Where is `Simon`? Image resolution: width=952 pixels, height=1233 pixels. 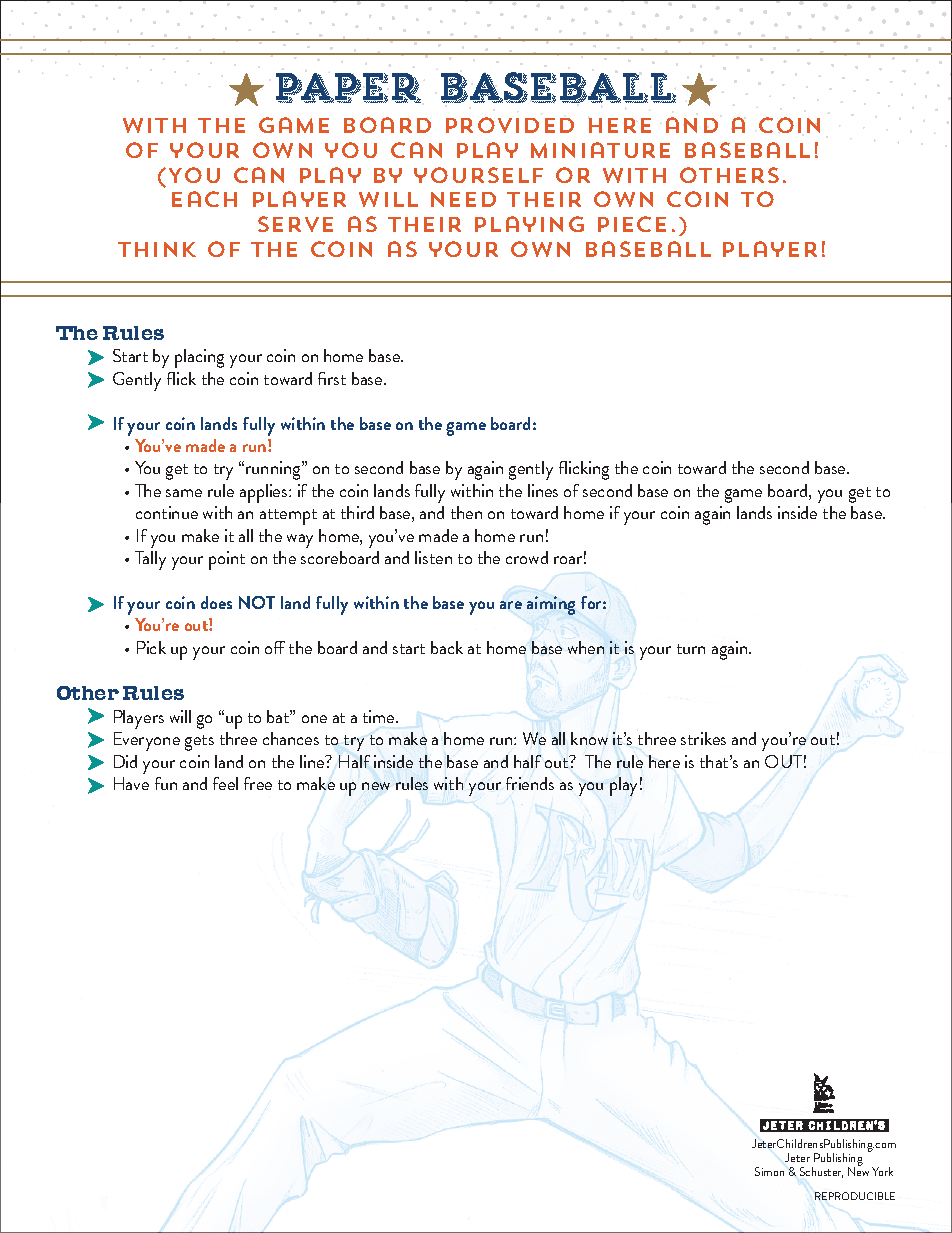
Simon is located at coordinates (769, 1171).
